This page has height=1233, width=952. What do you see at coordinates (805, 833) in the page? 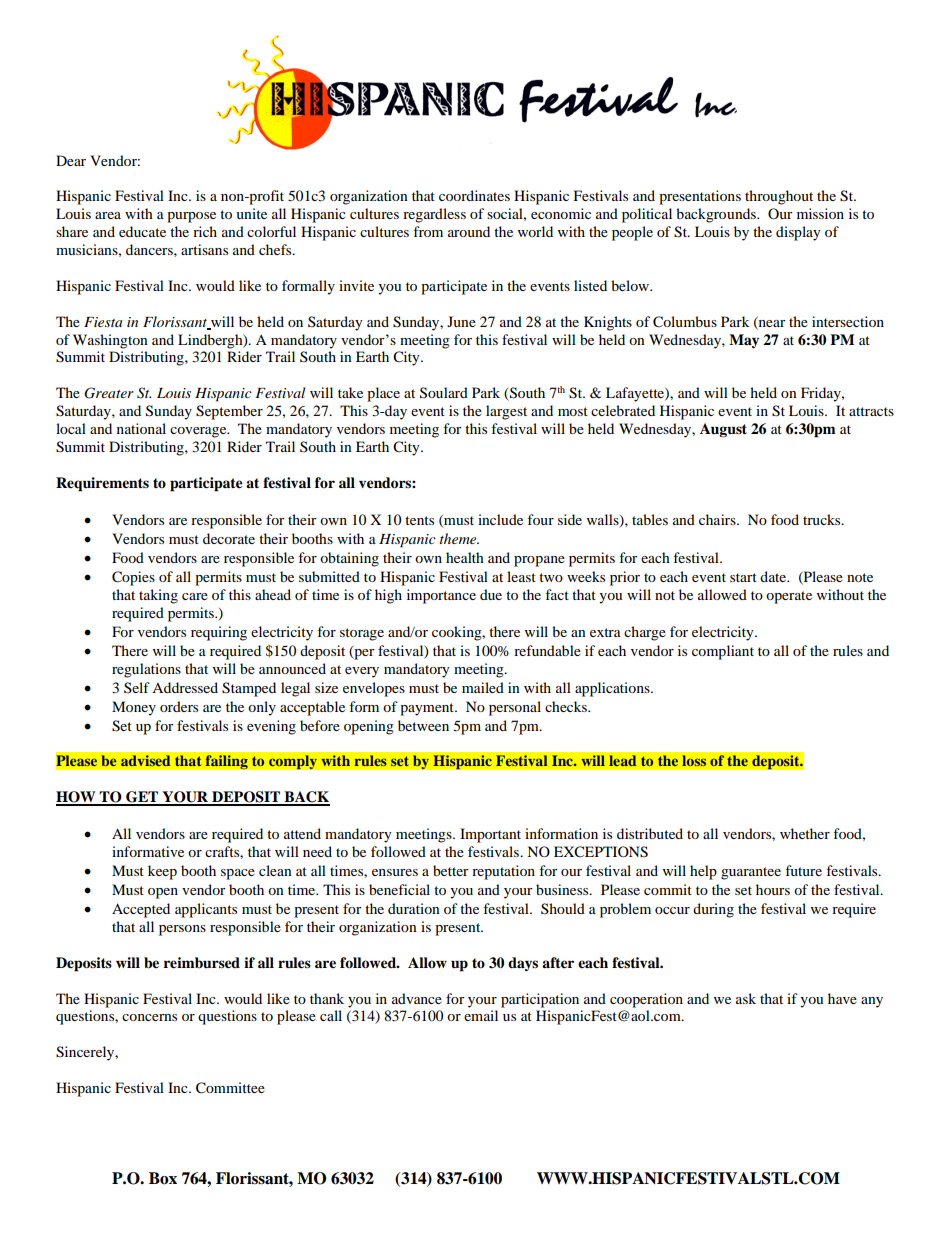
I see `whether` at bounding box center [805, 833].
